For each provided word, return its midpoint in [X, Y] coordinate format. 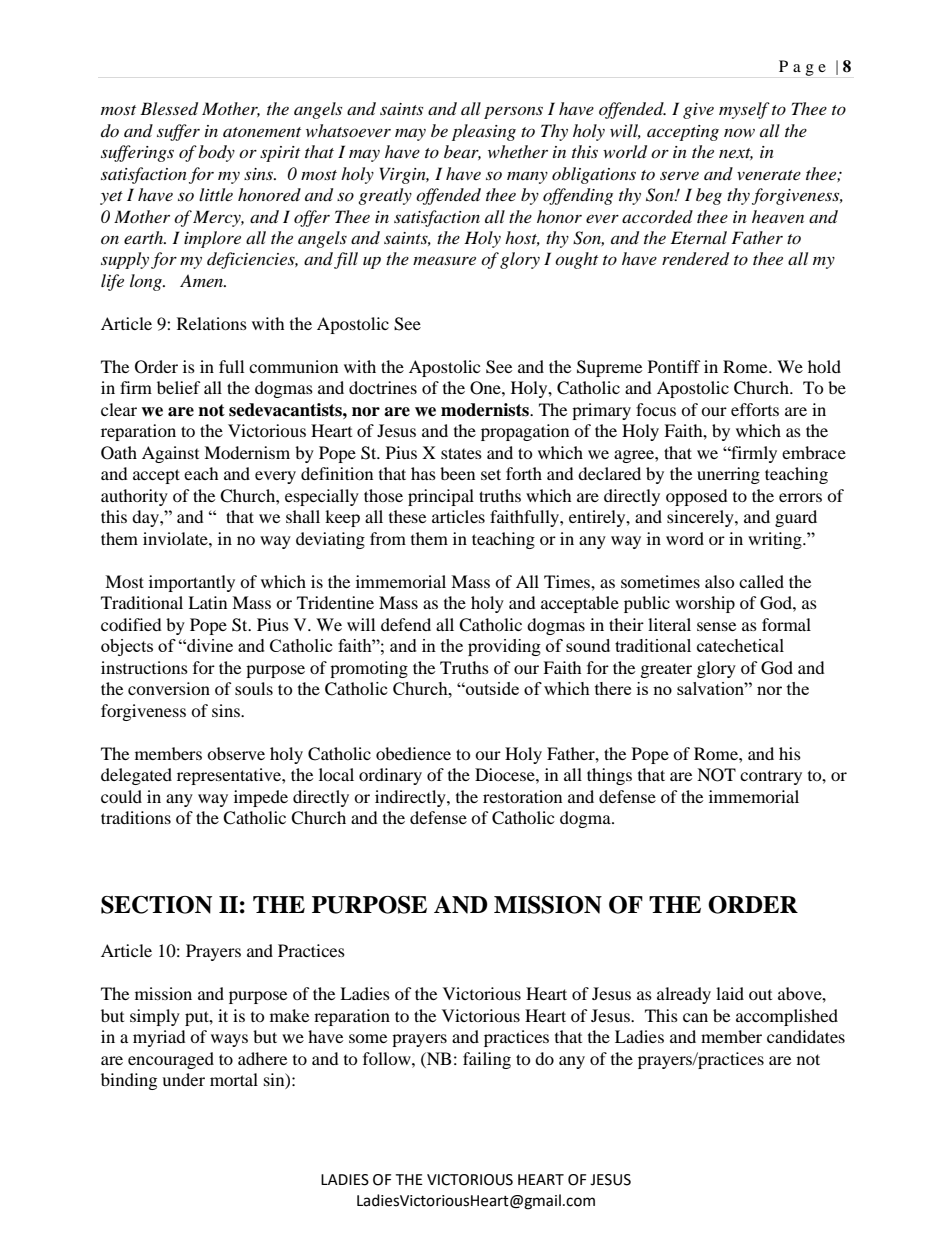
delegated [136, 776]
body [216, 153]
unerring [728, 475]
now [739, 132]
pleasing [484, 132]
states [461, 453]
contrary [771, 778]
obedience [413, 753]
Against [170, 454]
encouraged [171, 1060]
